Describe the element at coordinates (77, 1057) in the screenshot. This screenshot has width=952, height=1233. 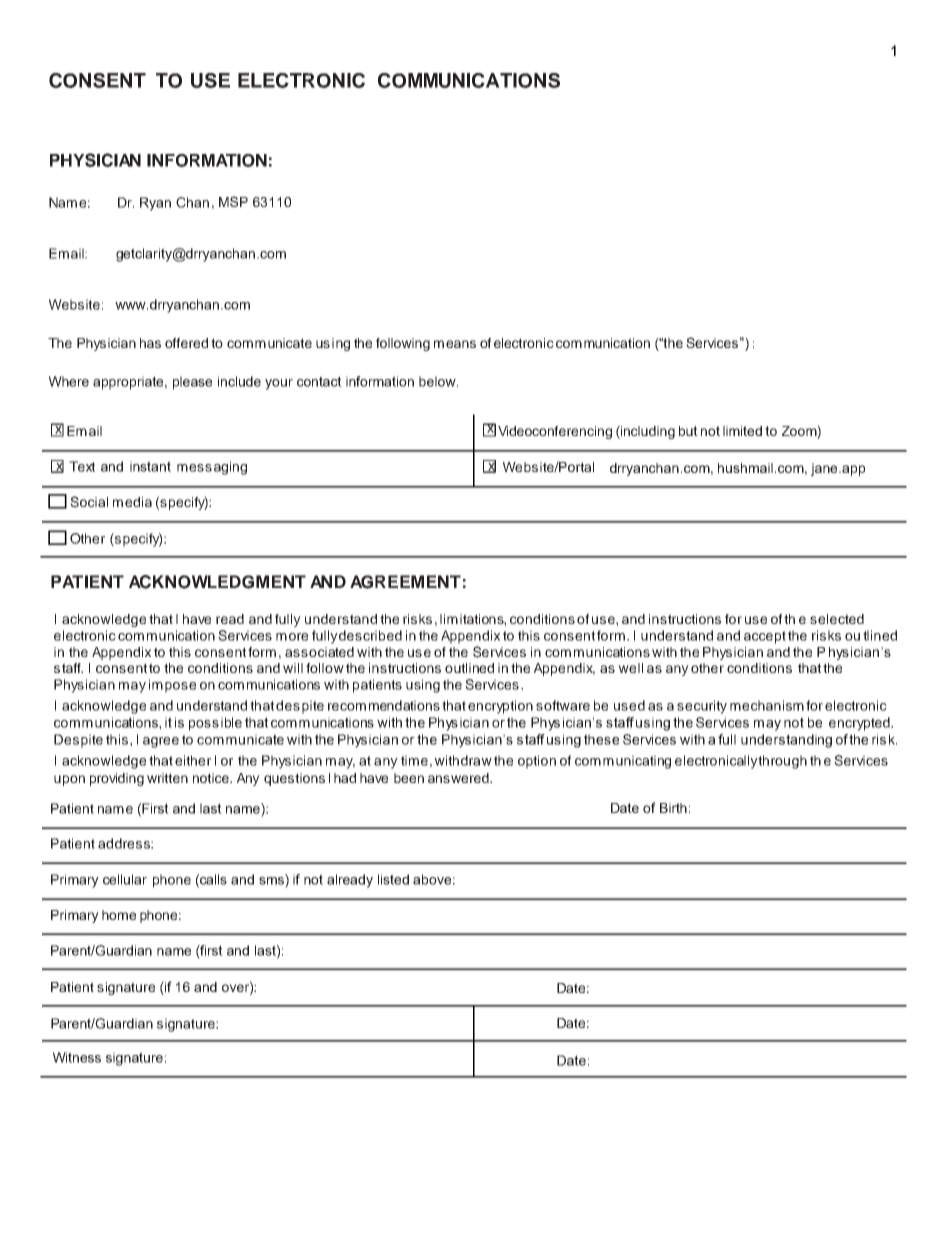
I see `Witness` at that location.
